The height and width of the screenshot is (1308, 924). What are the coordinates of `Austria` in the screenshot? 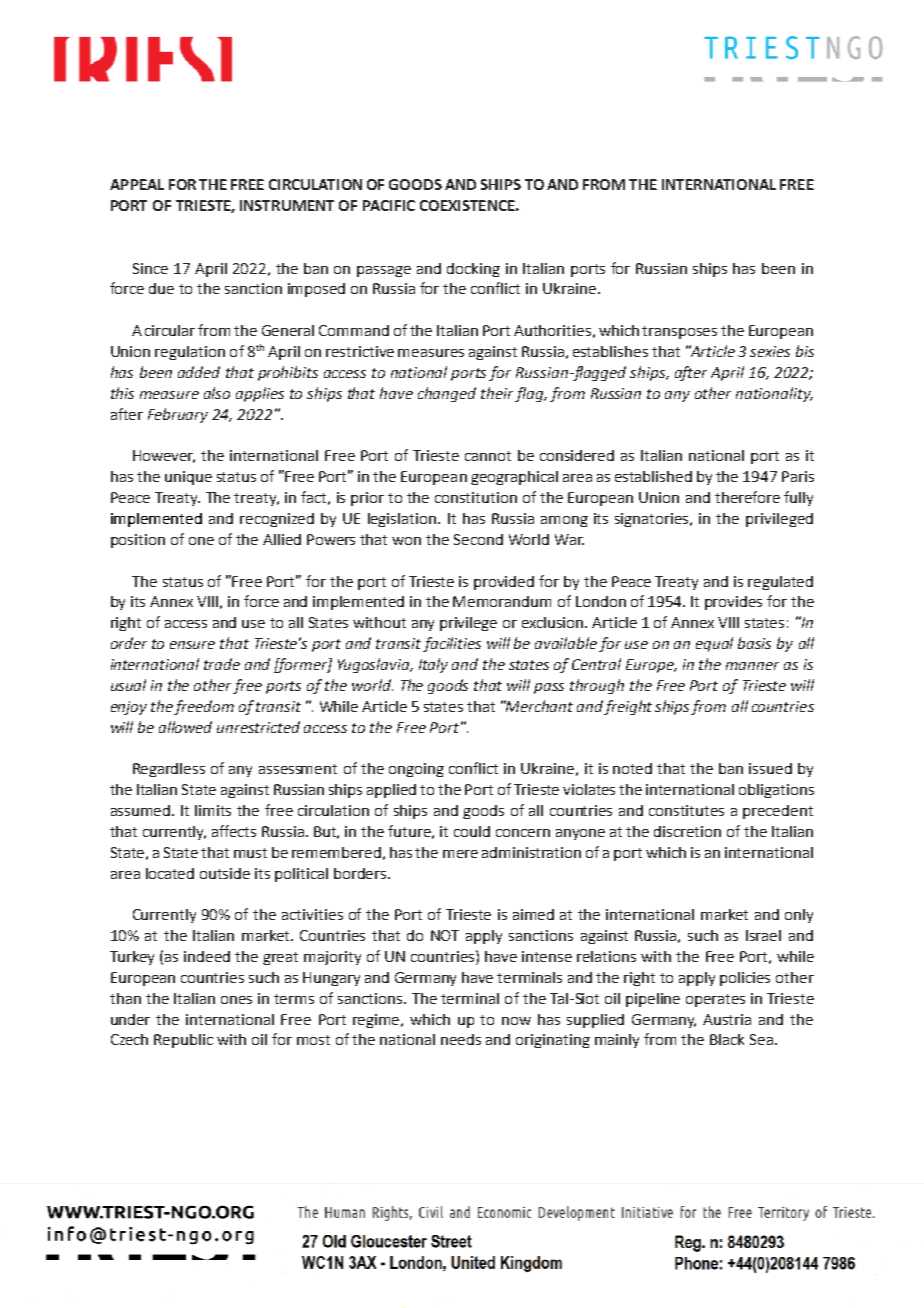 It's located at (727, 1019).
